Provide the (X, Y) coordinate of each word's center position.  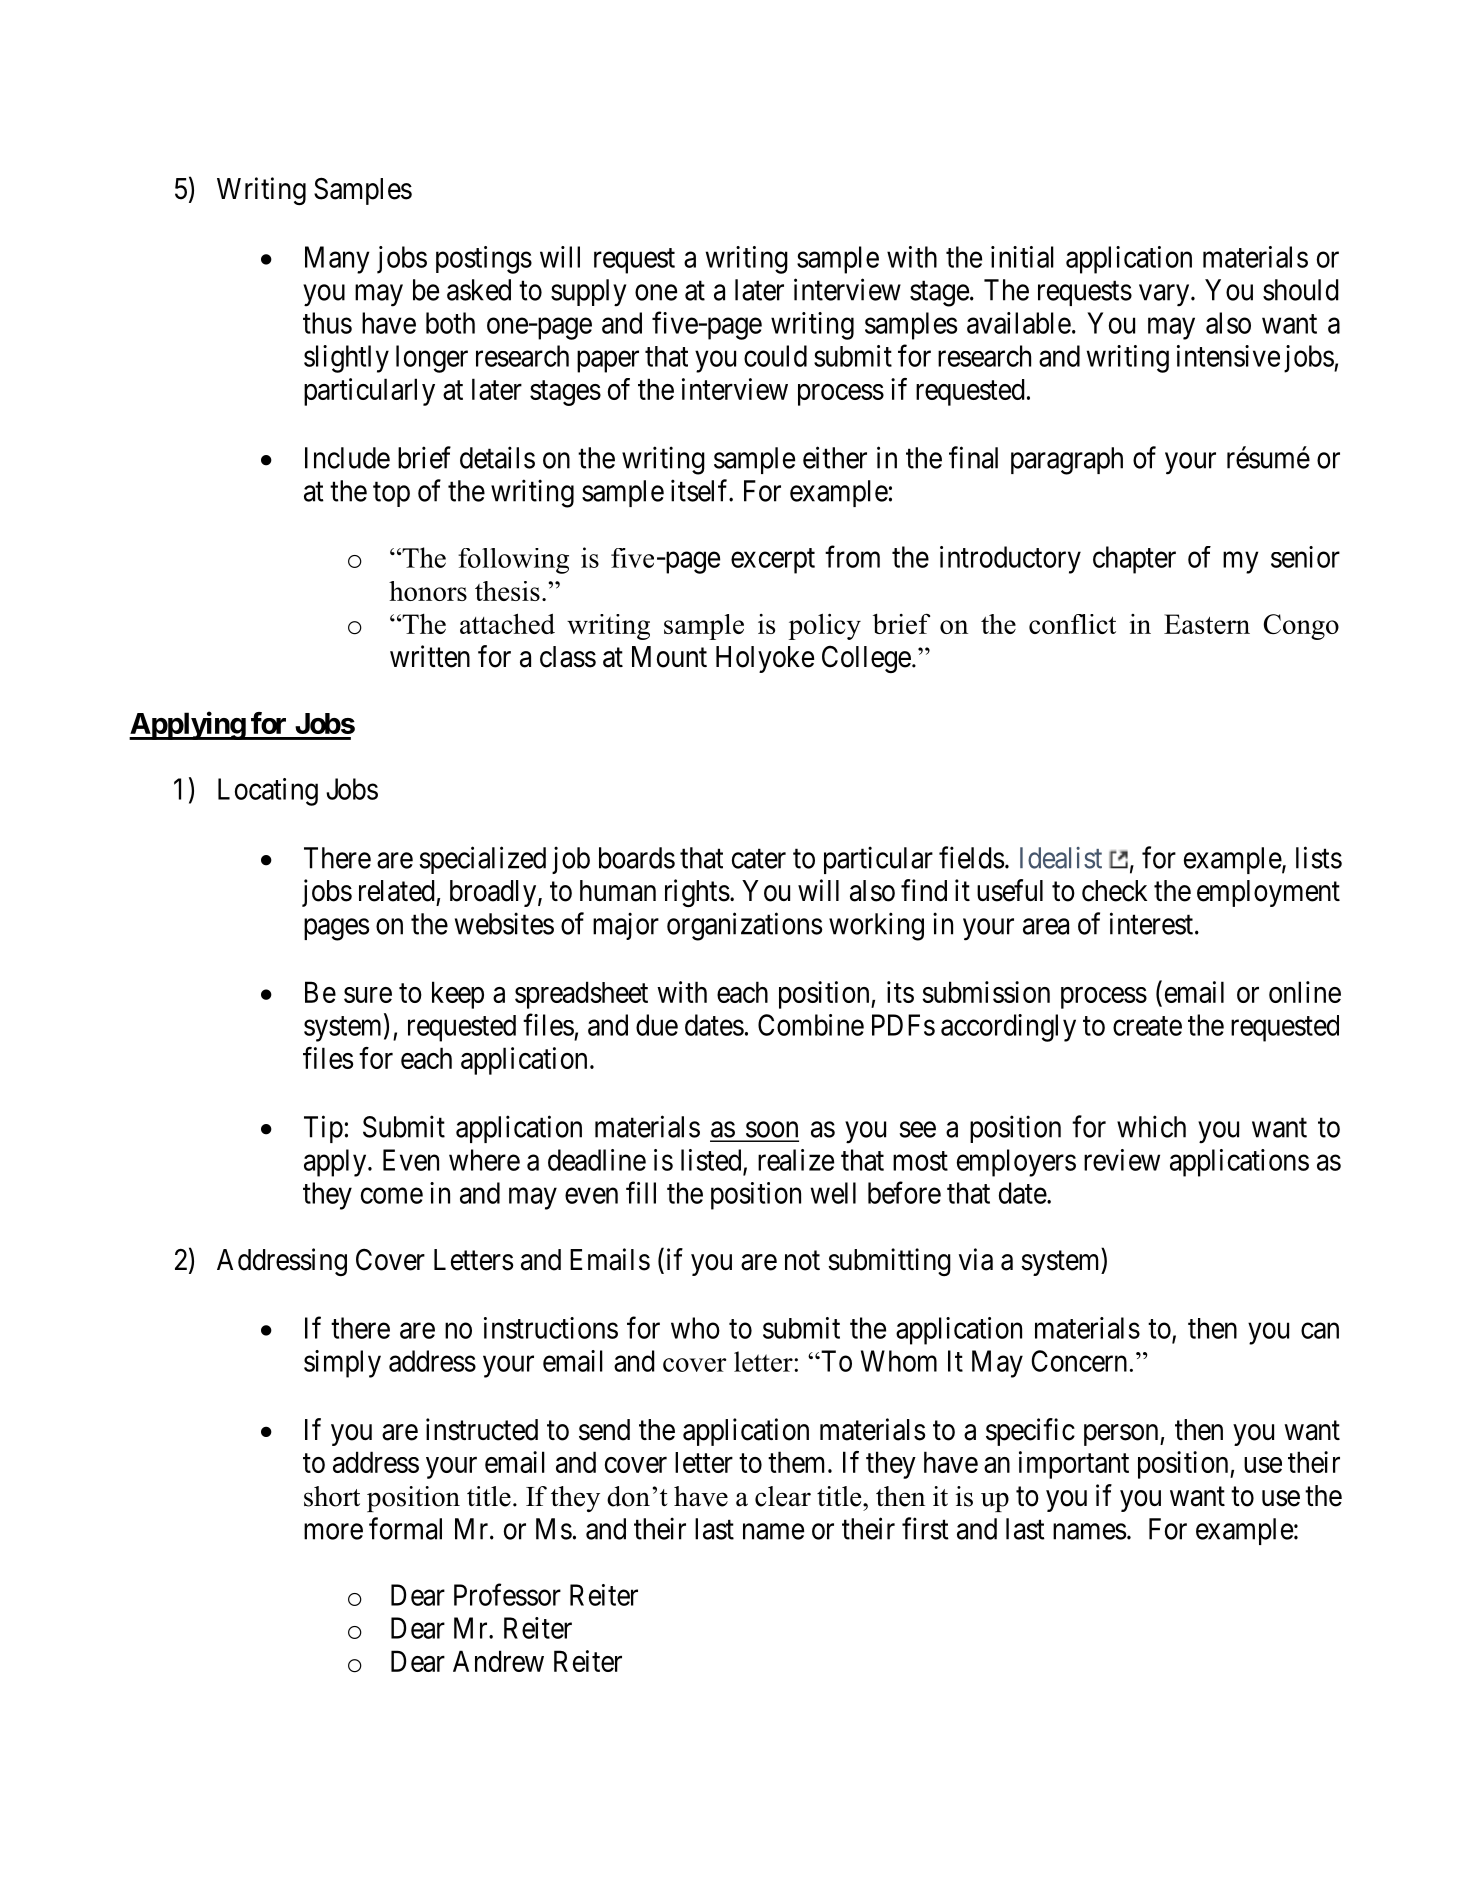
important (1074, 1465)
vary (1165, 296)
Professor (507, 1594)
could (775, 356)
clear (783, 1496)
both (450, 323)
